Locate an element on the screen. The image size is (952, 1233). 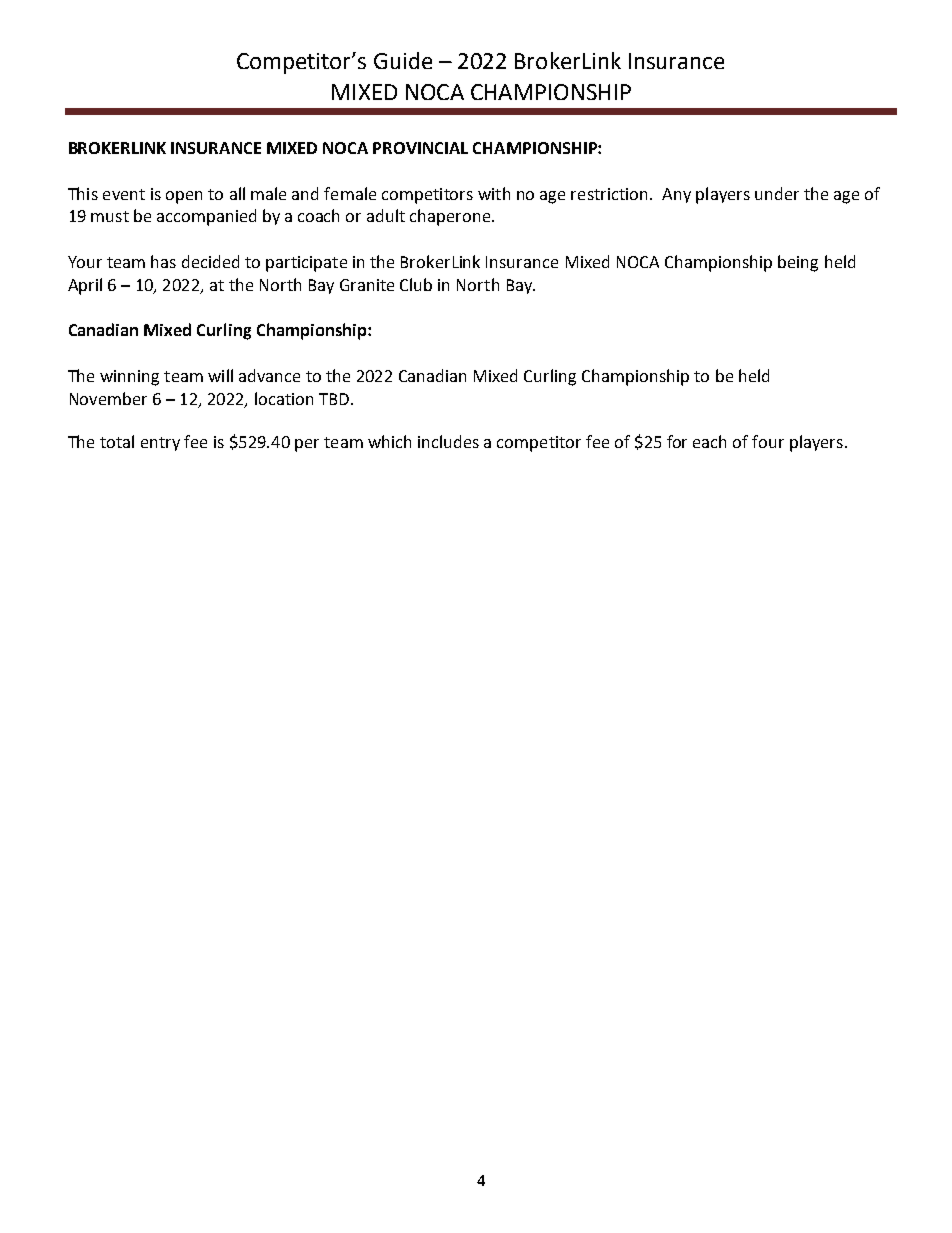
entry is located at coordinates (160, 444).
